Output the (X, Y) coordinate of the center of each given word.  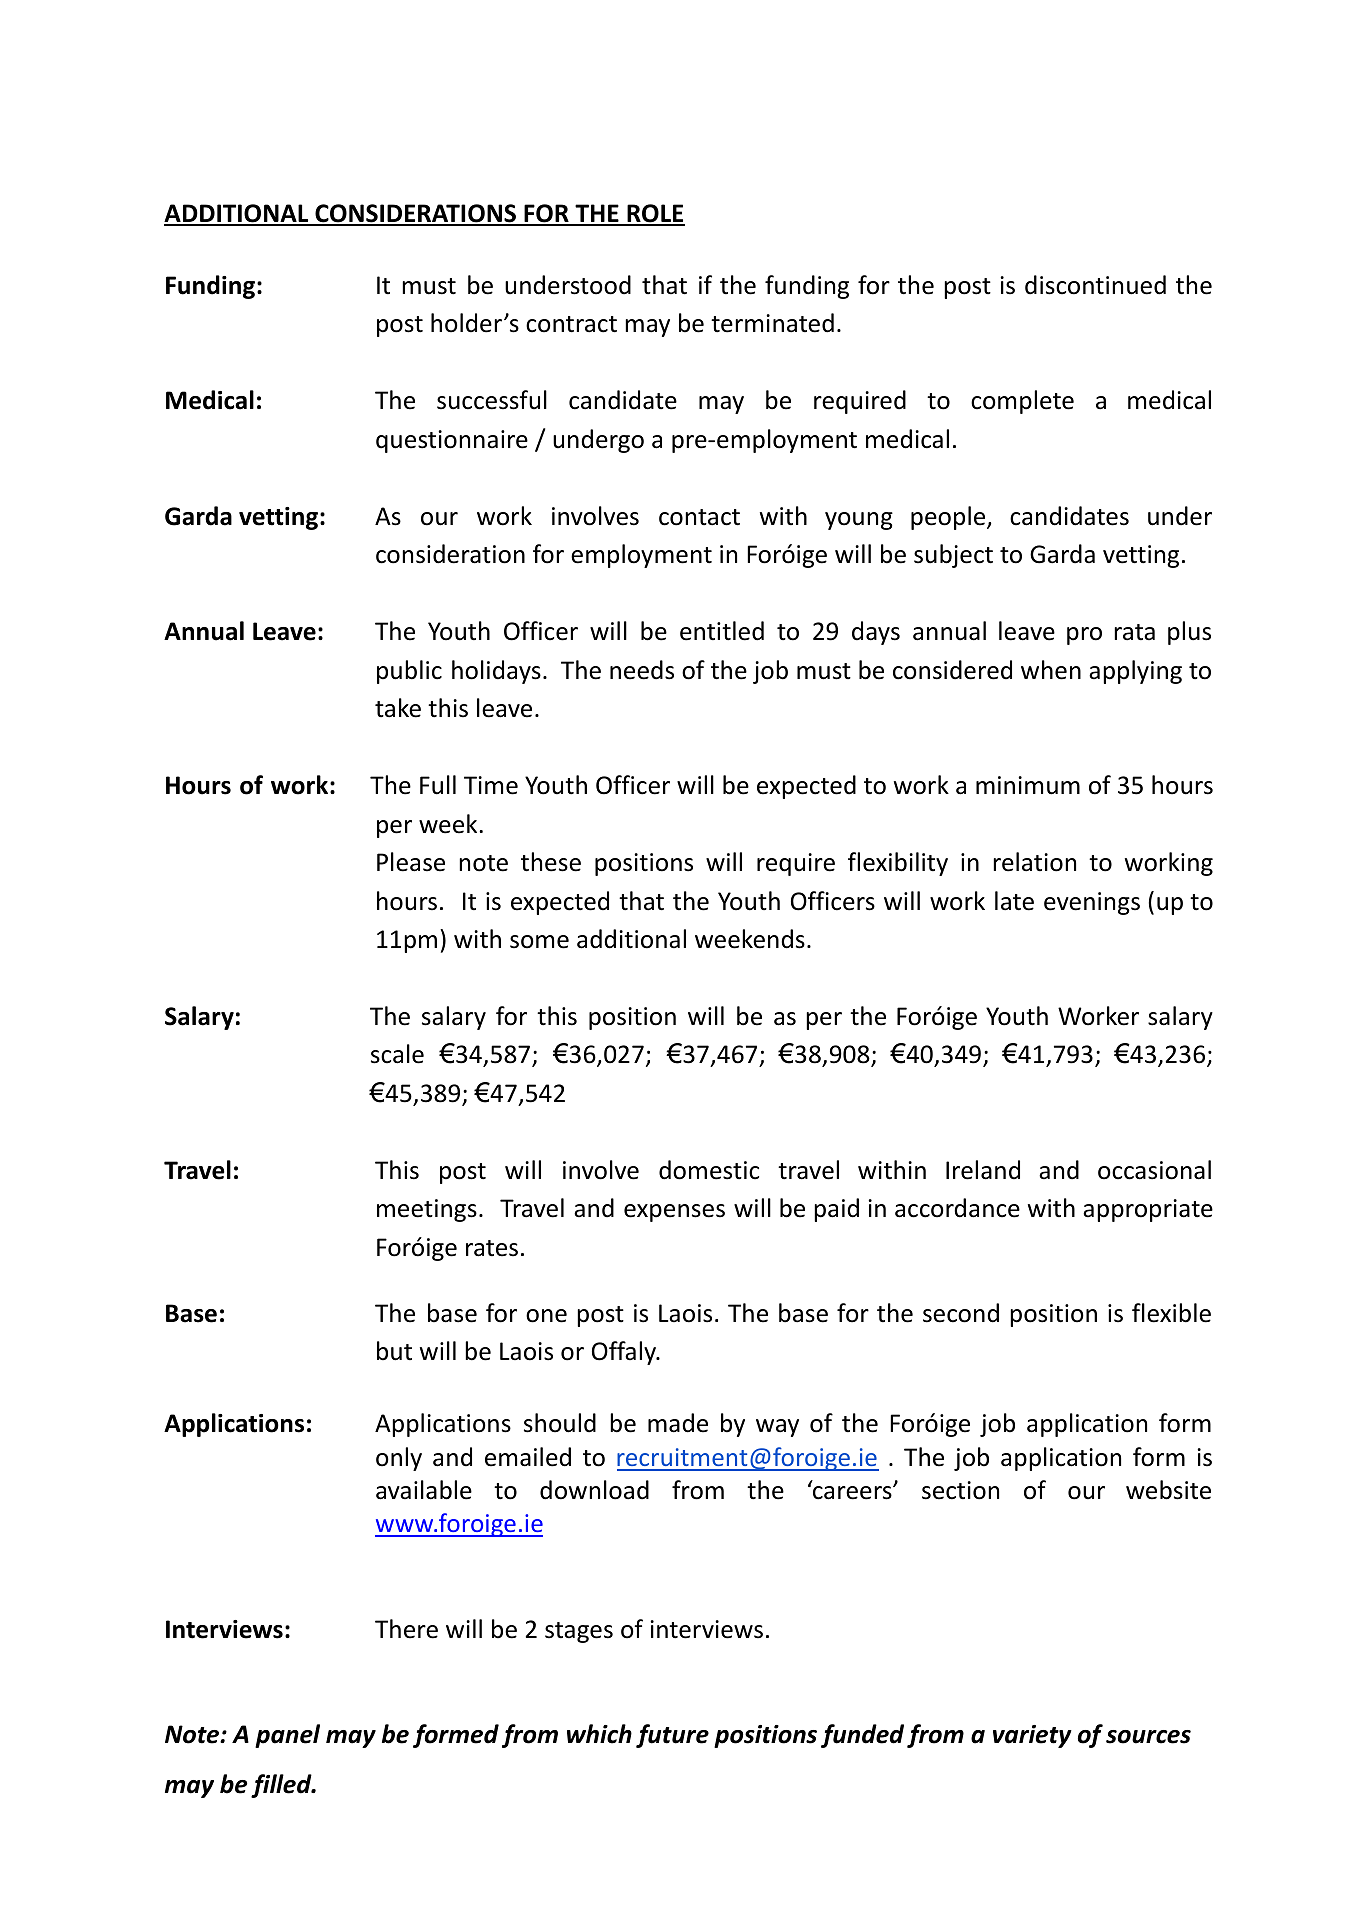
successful (492, 400)
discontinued (1095, 285)
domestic (709, 1170)
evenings (1092, 903)
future (672, 1736)
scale (397, 1054)
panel (287, 1736)
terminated (772, 323)
